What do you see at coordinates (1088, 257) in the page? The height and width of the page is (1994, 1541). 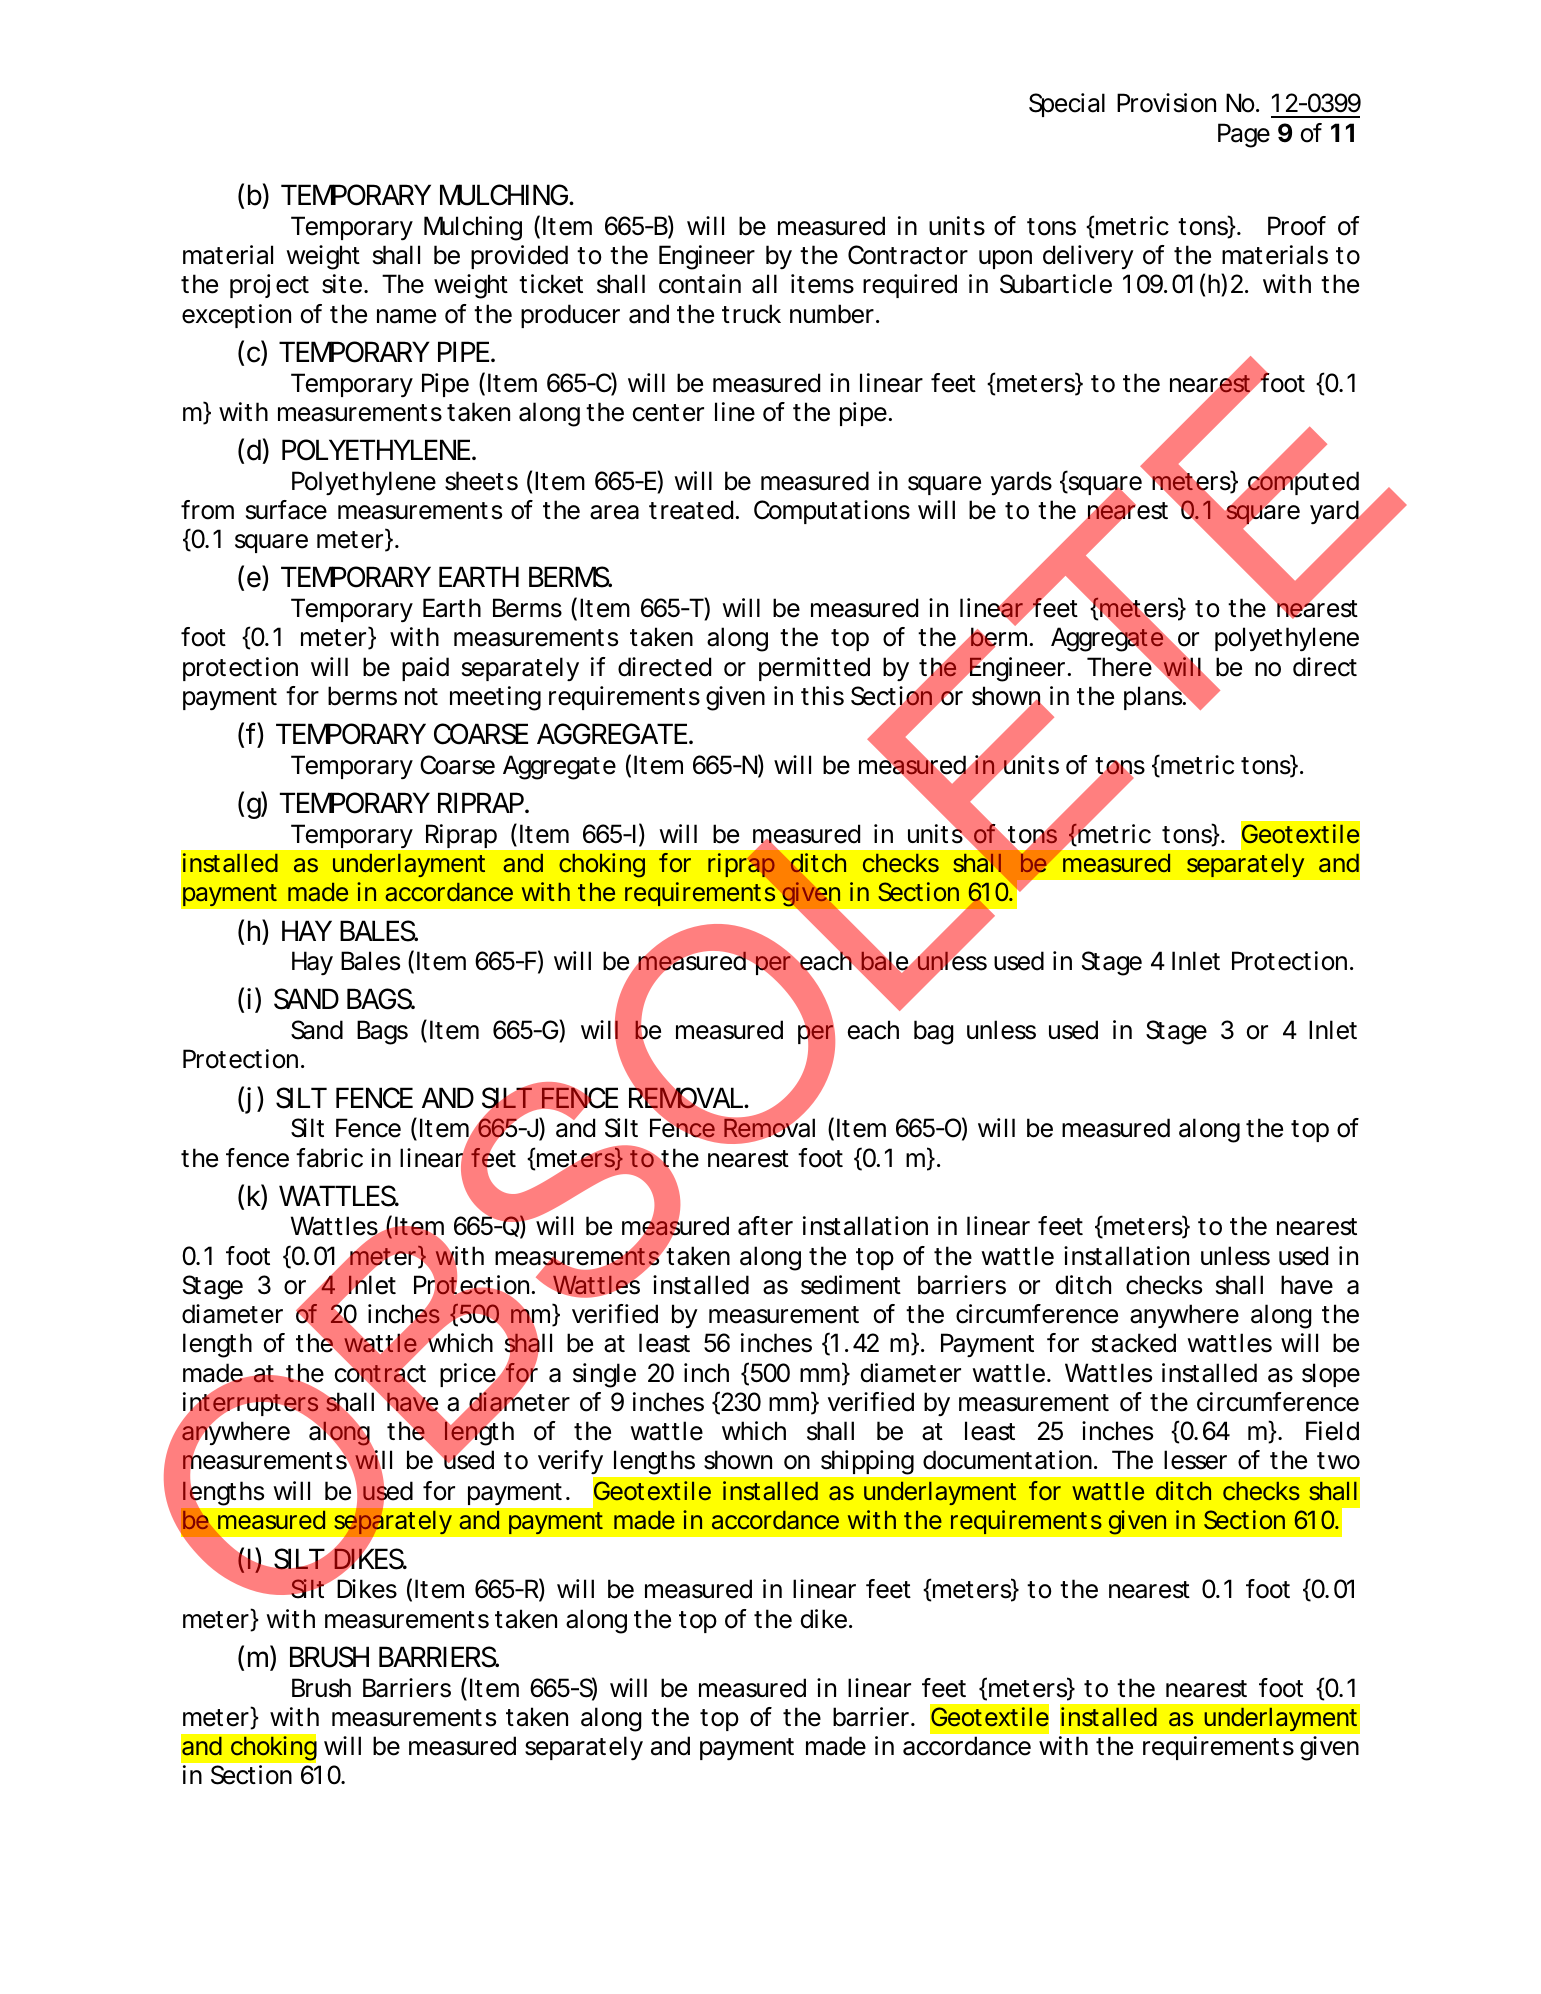 I see `delivery` at bounding box center [1088, 257].
